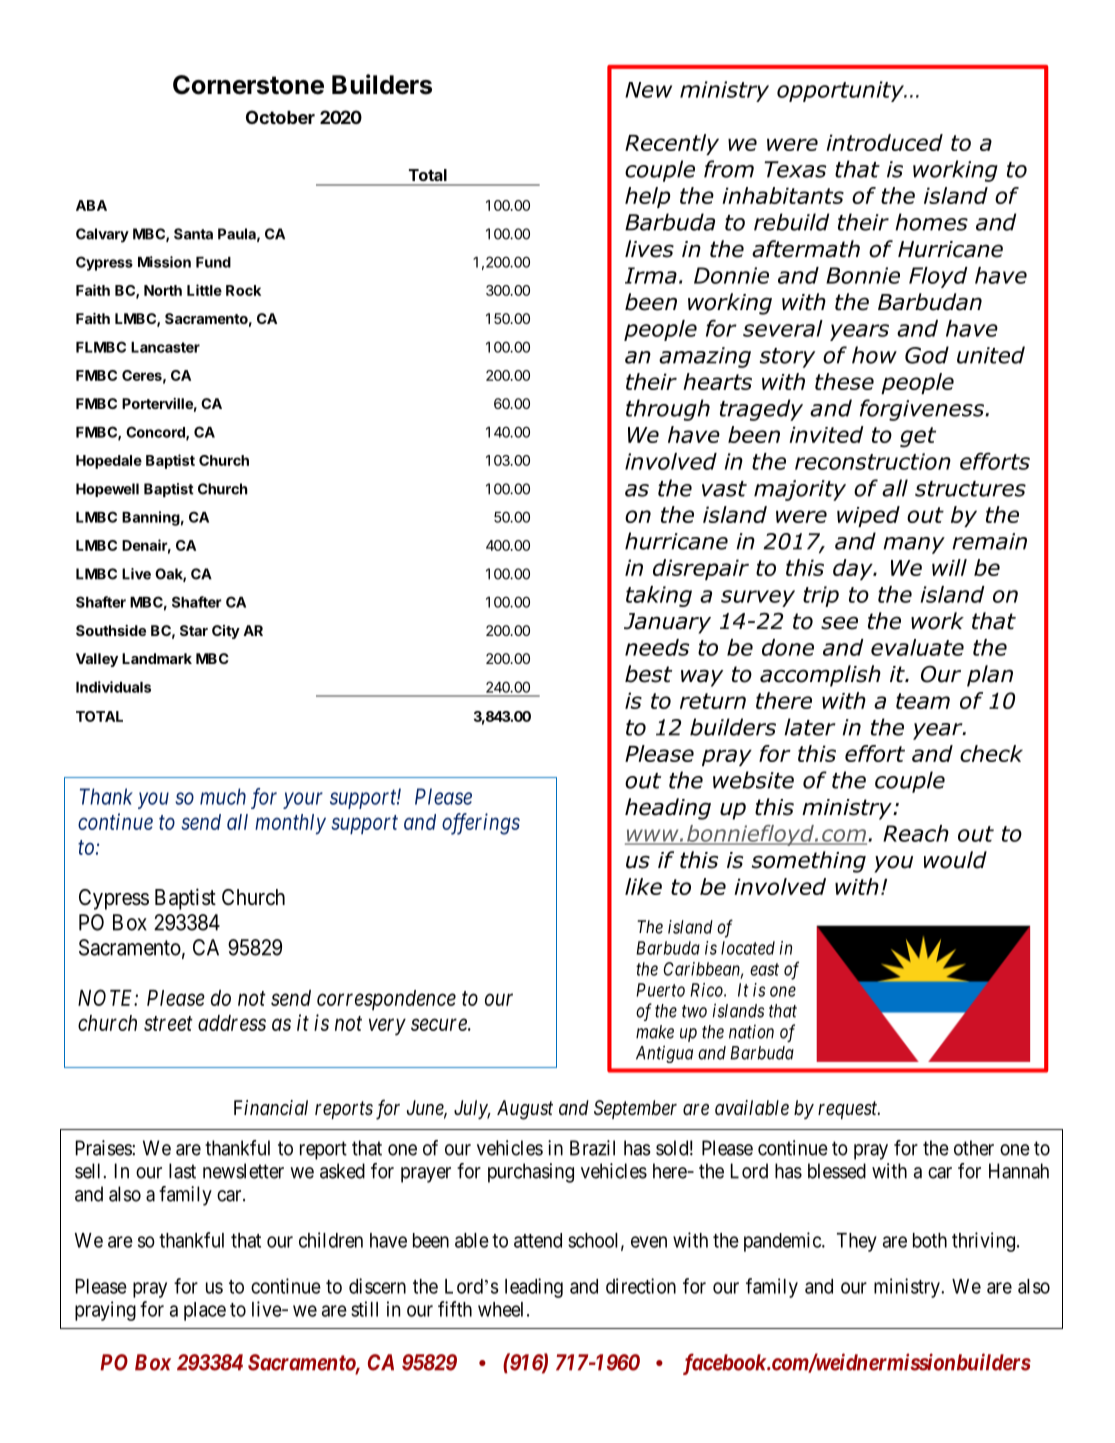 Image resolution: width=1115 pixels, height=1443 pixels. I want to click on introduced, so click(884, 142).
